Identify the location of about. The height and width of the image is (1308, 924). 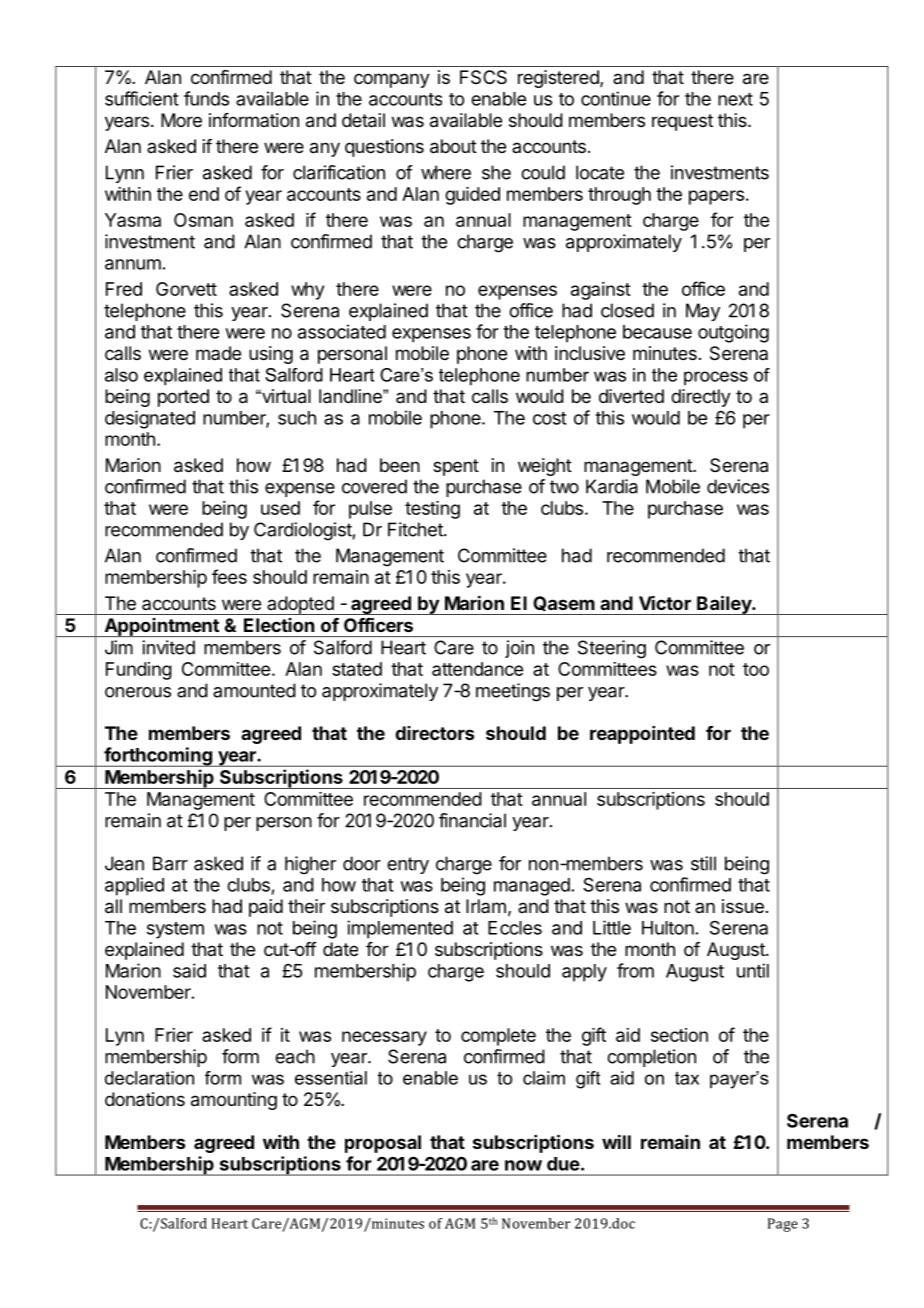
(453, 146).
